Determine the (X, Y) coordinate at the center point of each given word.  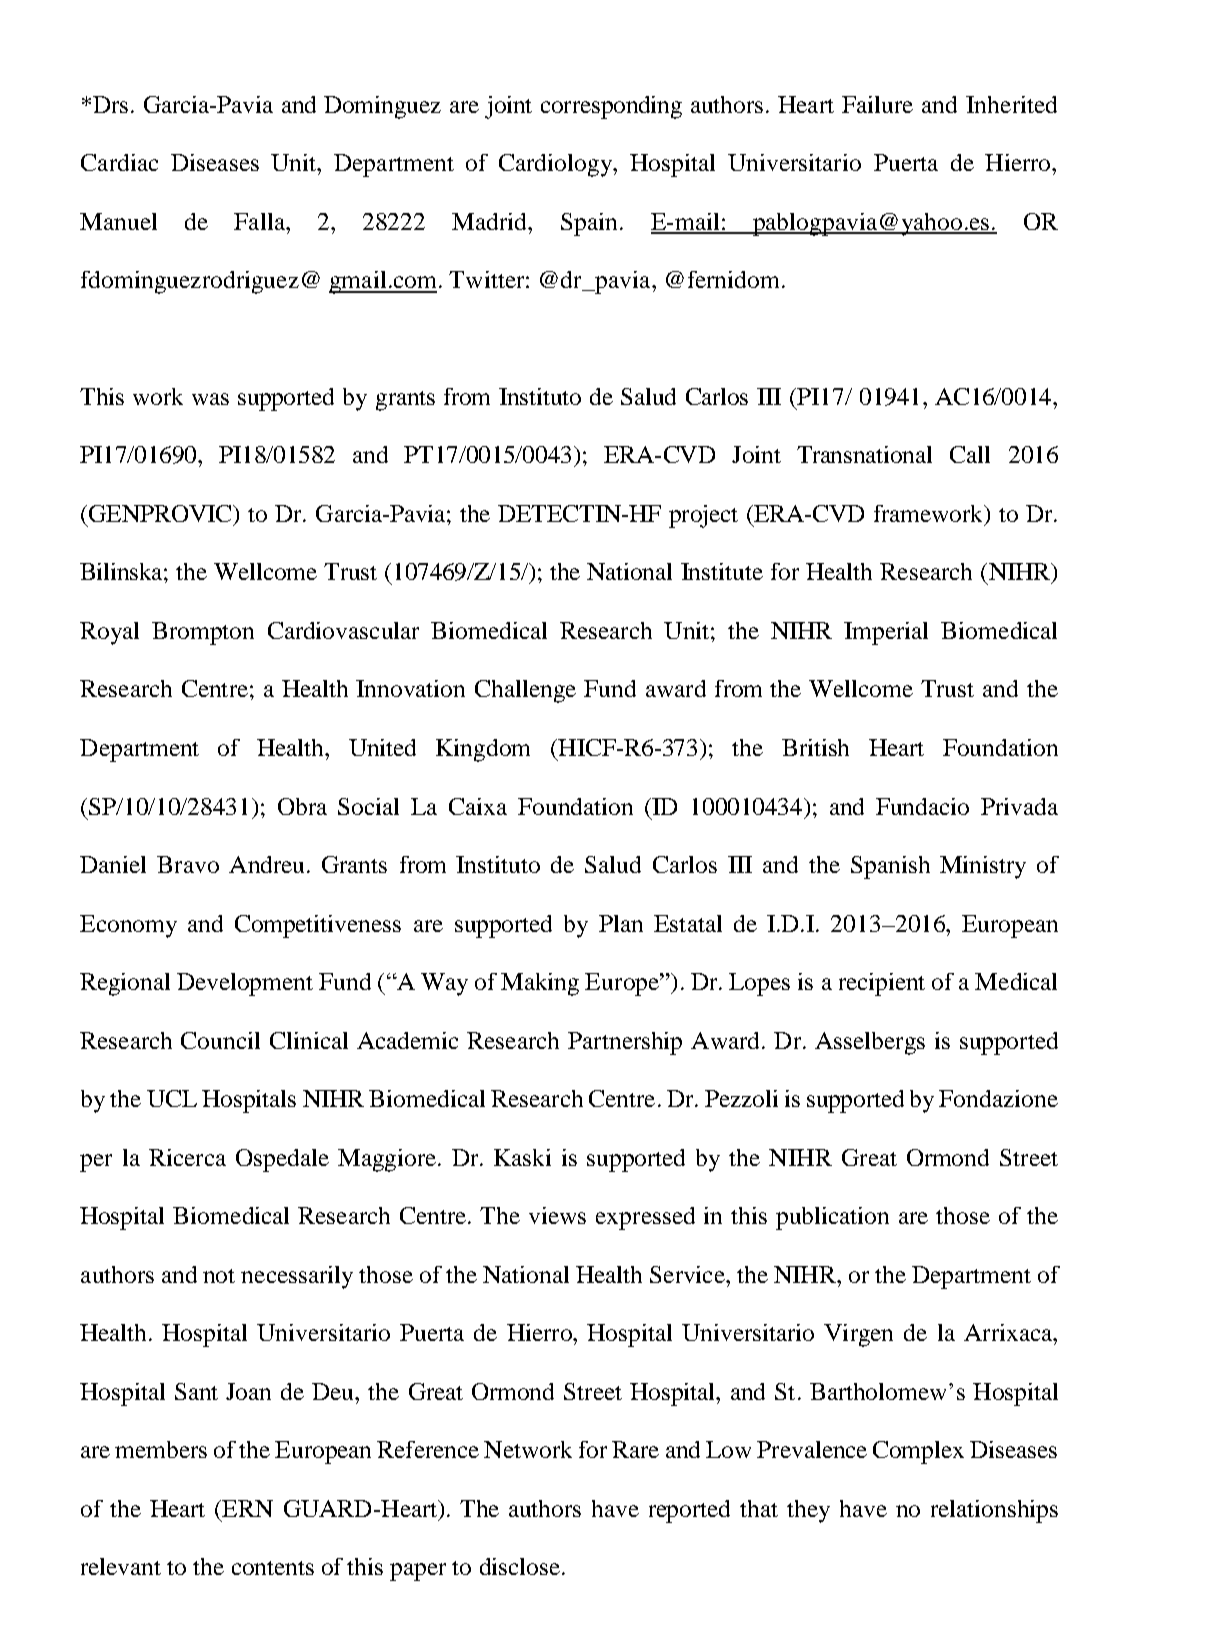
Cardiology (557, 165)
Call (970, 454)
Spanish (890, 867)
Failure (877, 104)
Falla (261, 221)
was (210, 399)
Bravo (188, 864)
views (557, 1215)
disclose (520, 1566)
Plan (621, 923)
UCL (172, 1098)
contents (273, 1568)
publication (832, 1218)
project (703, 516)
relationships (994, 1511)
